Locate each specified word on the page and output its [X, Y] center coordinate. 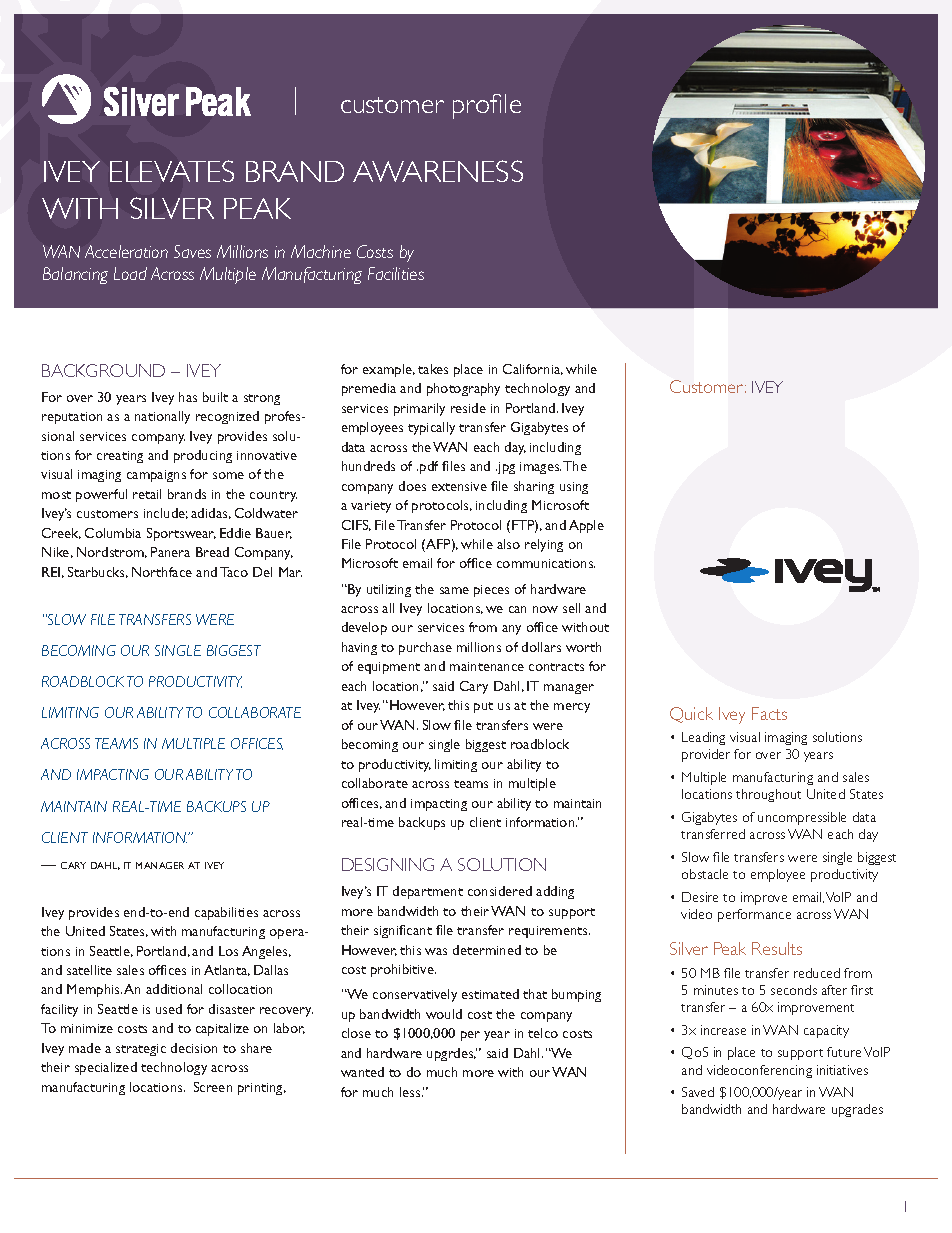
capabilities [226, 913]
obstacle [705, 874]
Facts [769, 713]
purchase [425, 648]
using [574, 488]
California [533, 369]
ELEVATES [172, 171]
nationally [162, 417]
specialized [106, 1068]
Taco [234, 572]
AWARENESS [438, 171]
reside [468, 408]
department [428, 892]
